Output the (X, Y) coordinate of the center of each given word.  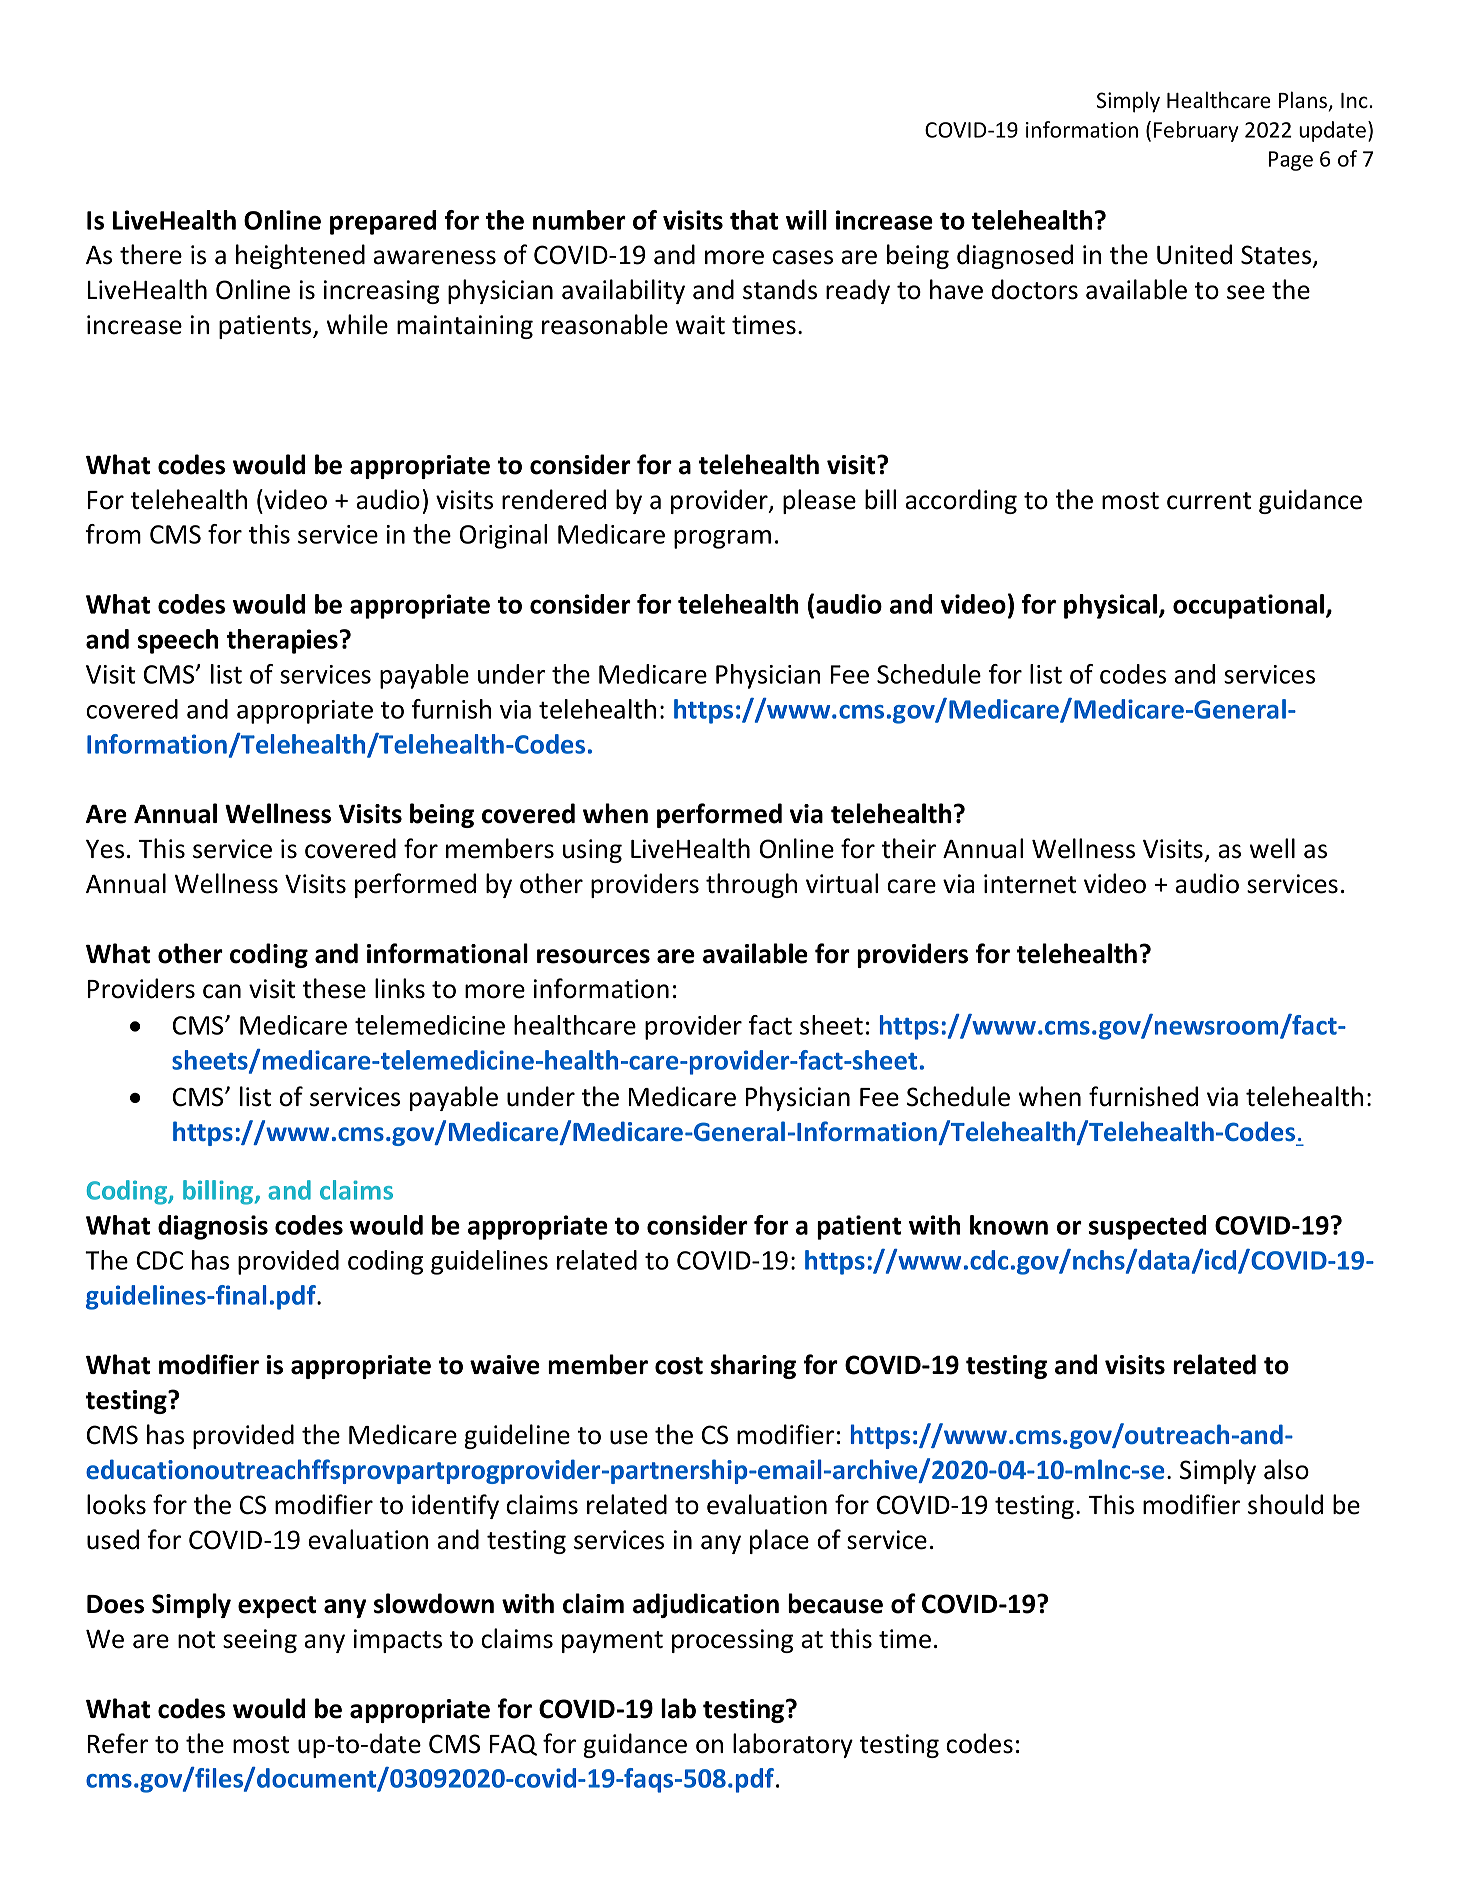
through (751, 885)
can (222, 991)
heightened (300, 256)
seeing (260, 1641)
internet (1030, 884)
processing (732, 1641)
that (754, 220)
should (1285, 1504)
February (1196, 131)
